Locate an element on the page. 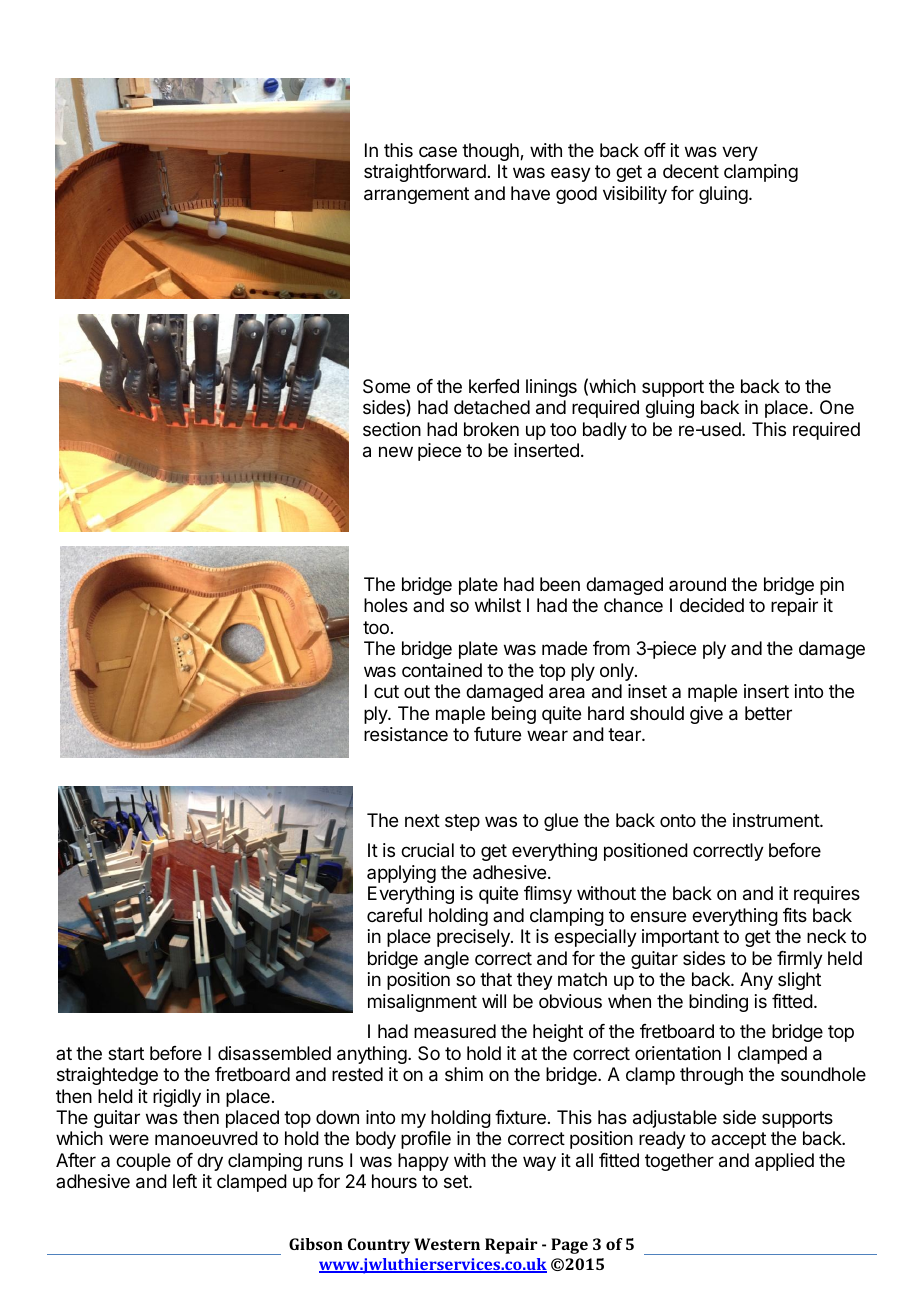 The width and height of the page is (924, 1308). applying is located at coordinates (401, 874).
